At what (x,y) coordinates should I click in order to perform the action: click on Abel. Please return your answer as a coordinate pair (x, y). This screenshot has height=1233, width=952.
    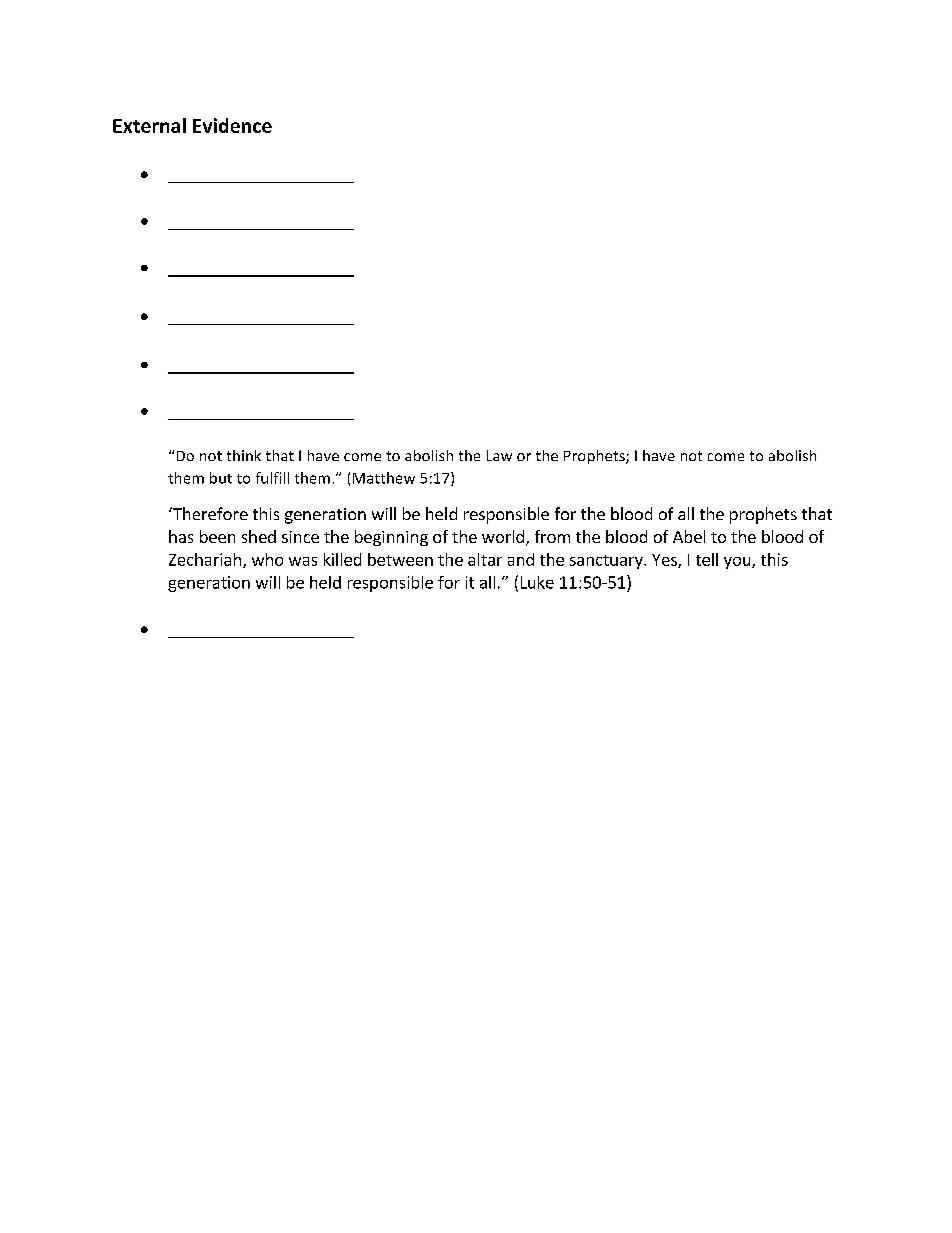
    Looking at the image, I should click on (689, 536).
